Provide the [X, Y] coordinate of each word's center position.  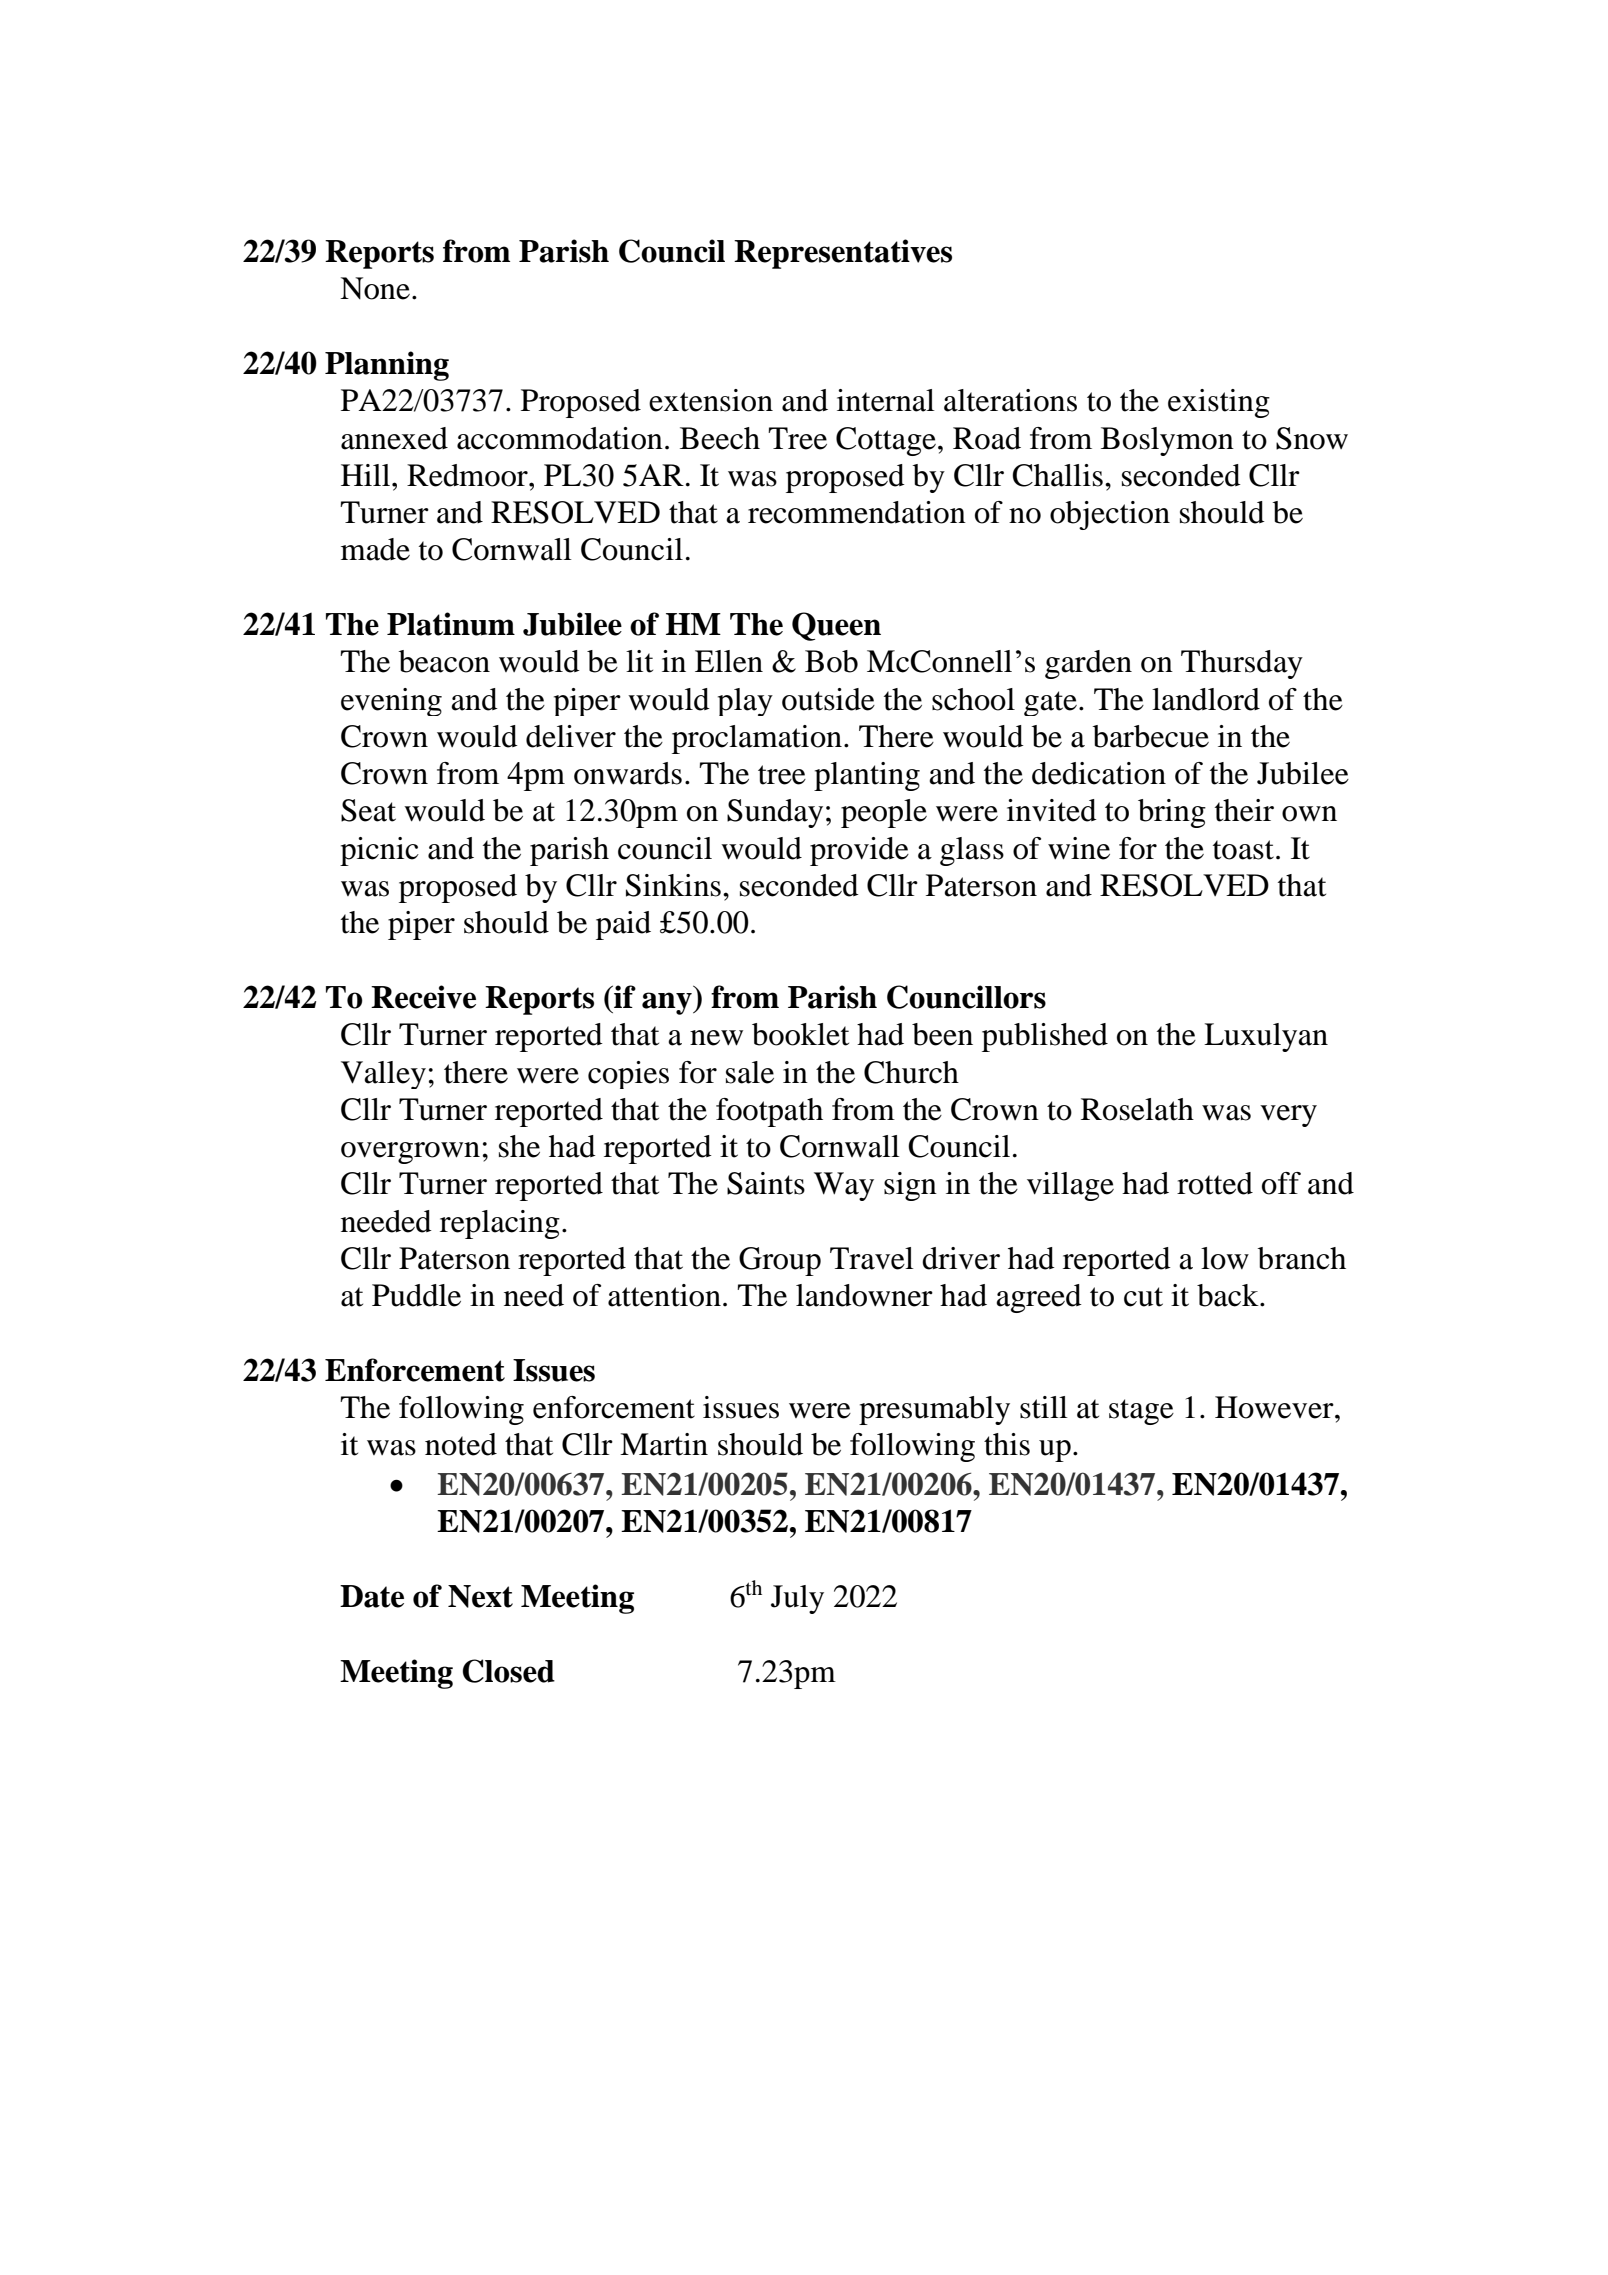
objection [1110, 515]
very [1288, 1116]
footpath [769, 1112]
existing [1219, 403]
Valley [383, 1075]
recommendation [857, 512]
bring [1172, 813]
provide [859, 851]
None [375, 288]
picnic [379, 851]
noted [461, 1444]
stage [1141, 1412]
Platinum [451, 624]
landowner [864, 1295]
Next [480, 1596]
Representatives [843, 254]
